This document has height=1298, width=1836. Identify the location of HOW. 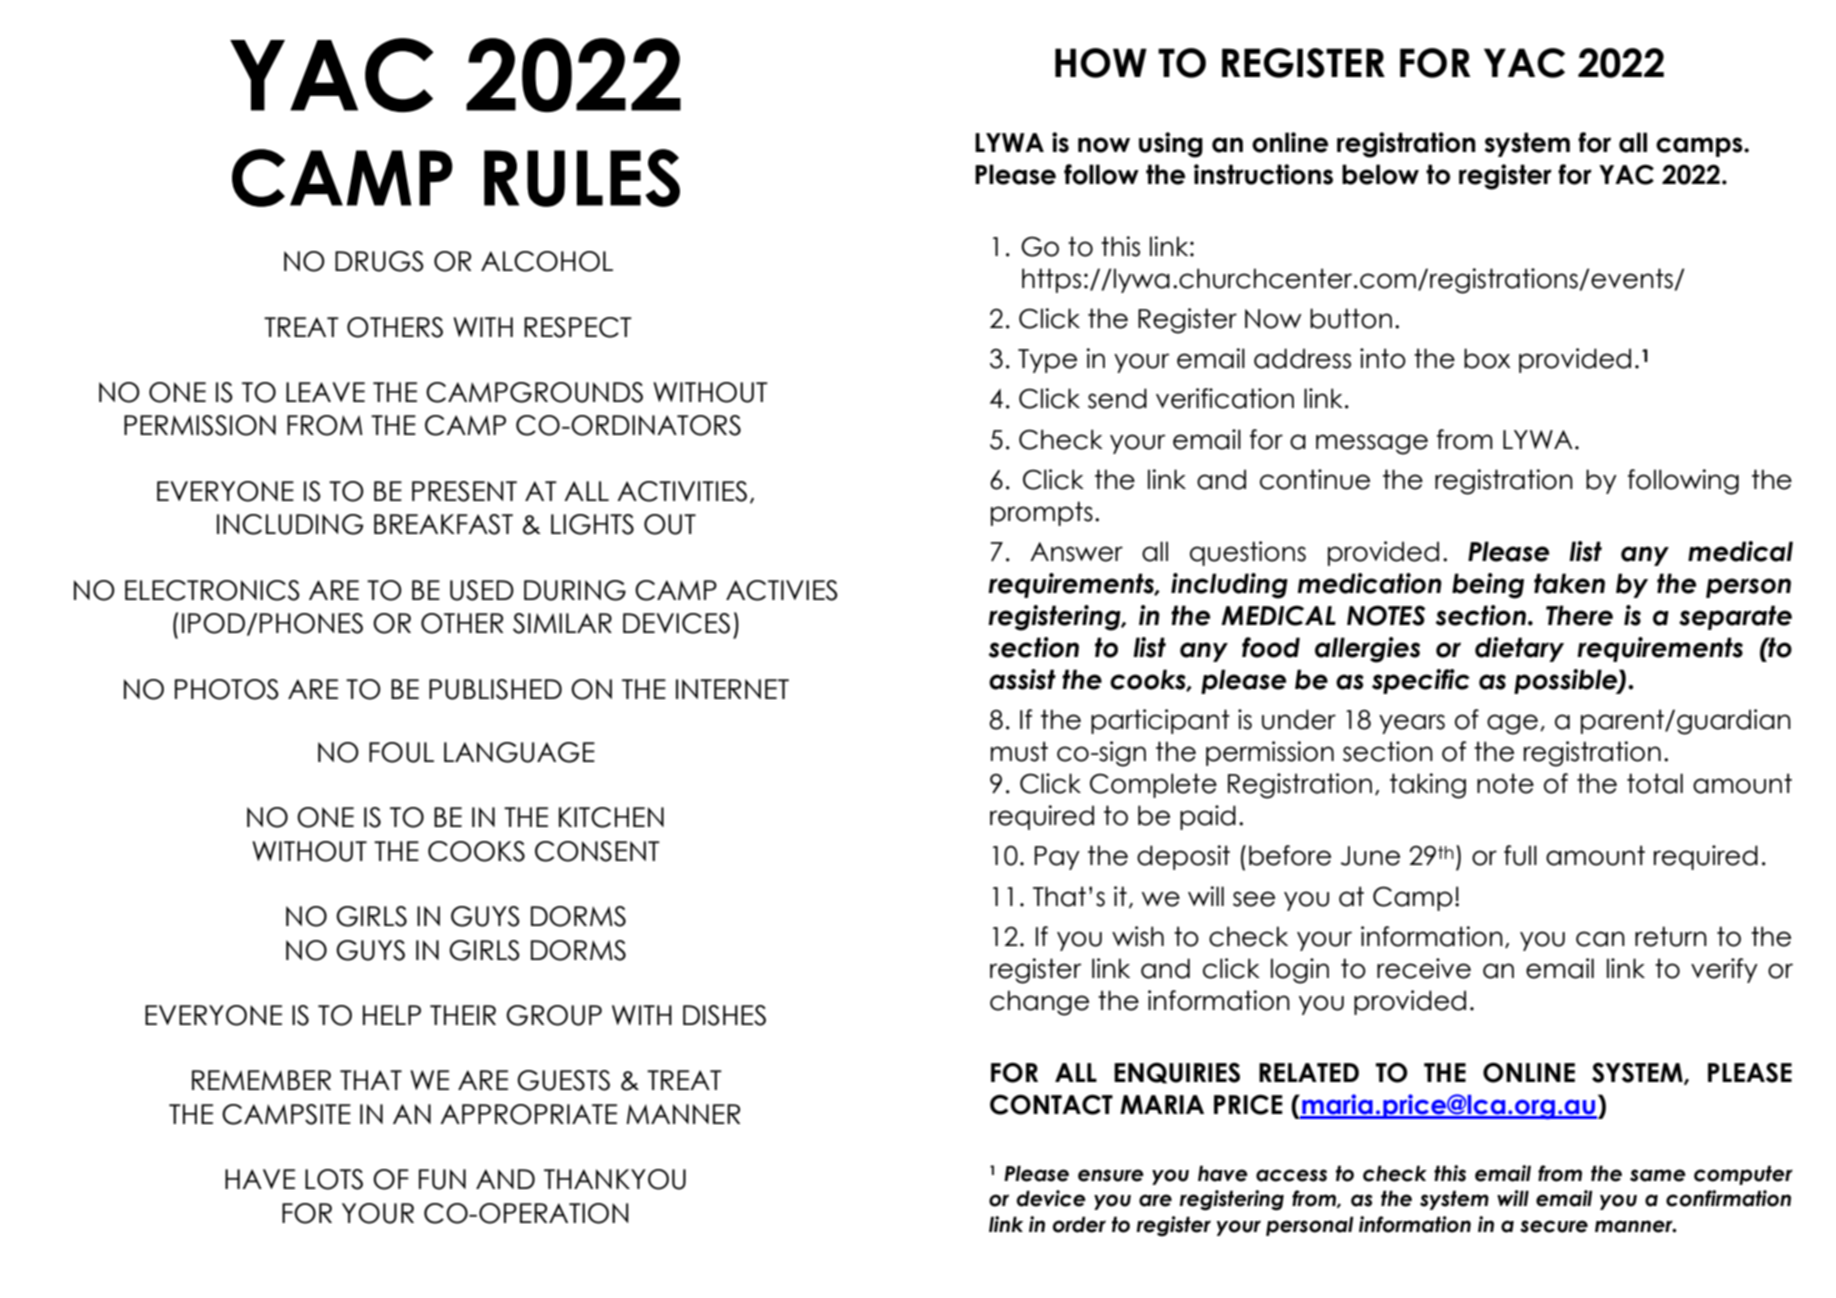
(1101, 63).
